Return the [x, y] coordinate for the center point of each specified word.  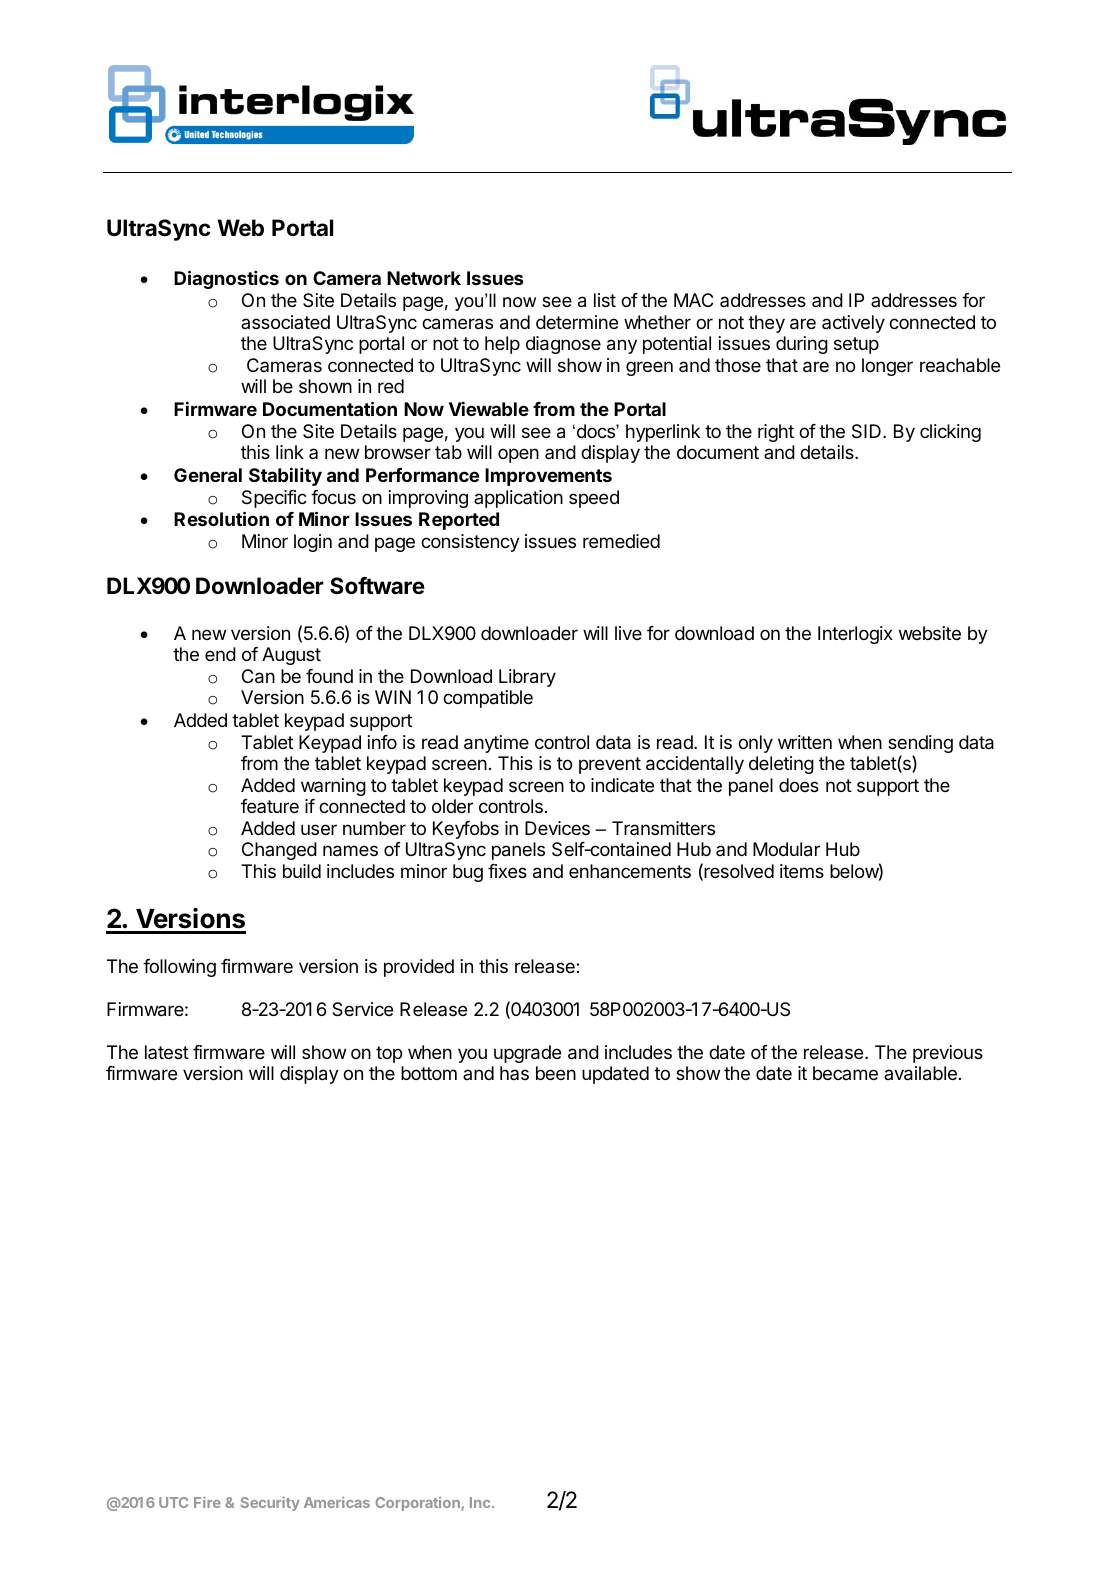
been [556, 1073]
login [313, 543]
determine [577, 322]
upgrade [527, 1054]
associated [285, 322]
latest [167, 1052]
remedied [621, 541]
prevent [610, 765]
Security [270, 1504]
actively [853, 324]
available [920, 1073]
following [179, 968]
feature [270, 806]
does [799, 785]
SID [866, 431]
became [845, 1073]
